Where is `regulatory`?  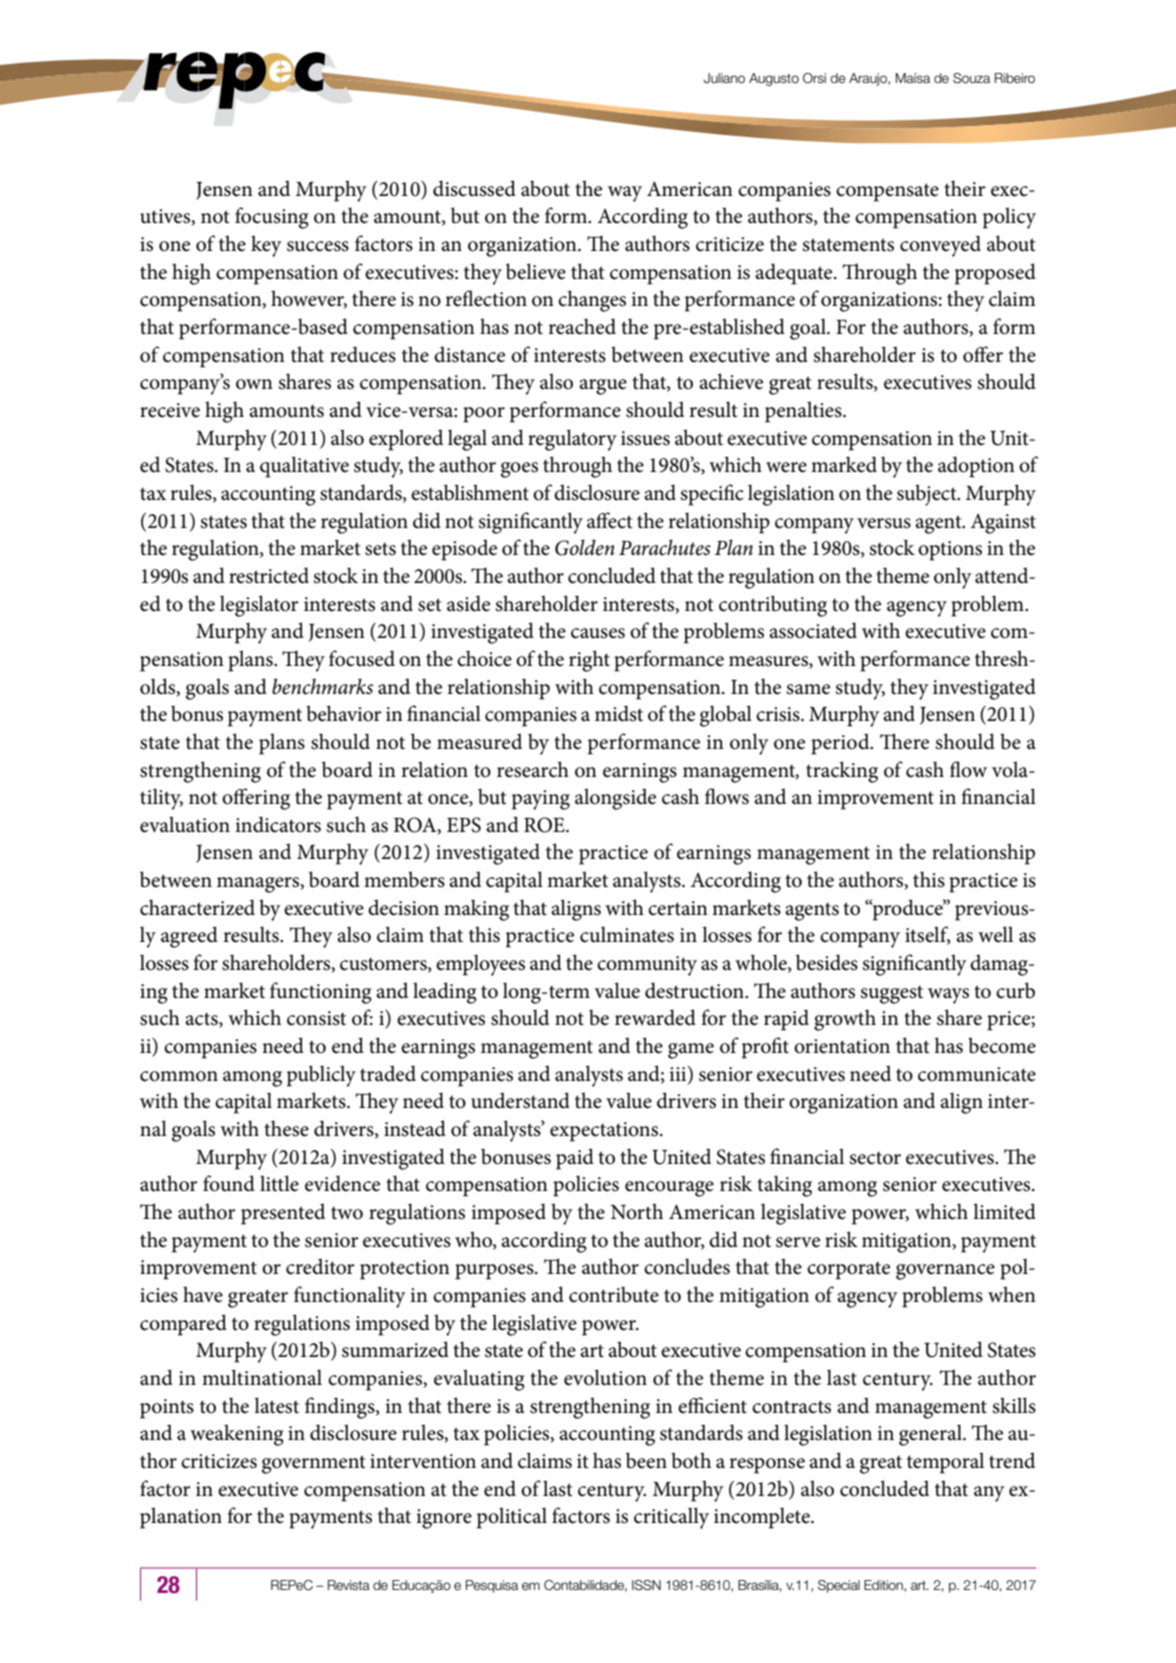 regulatory is located at coordinates (572, 440).
